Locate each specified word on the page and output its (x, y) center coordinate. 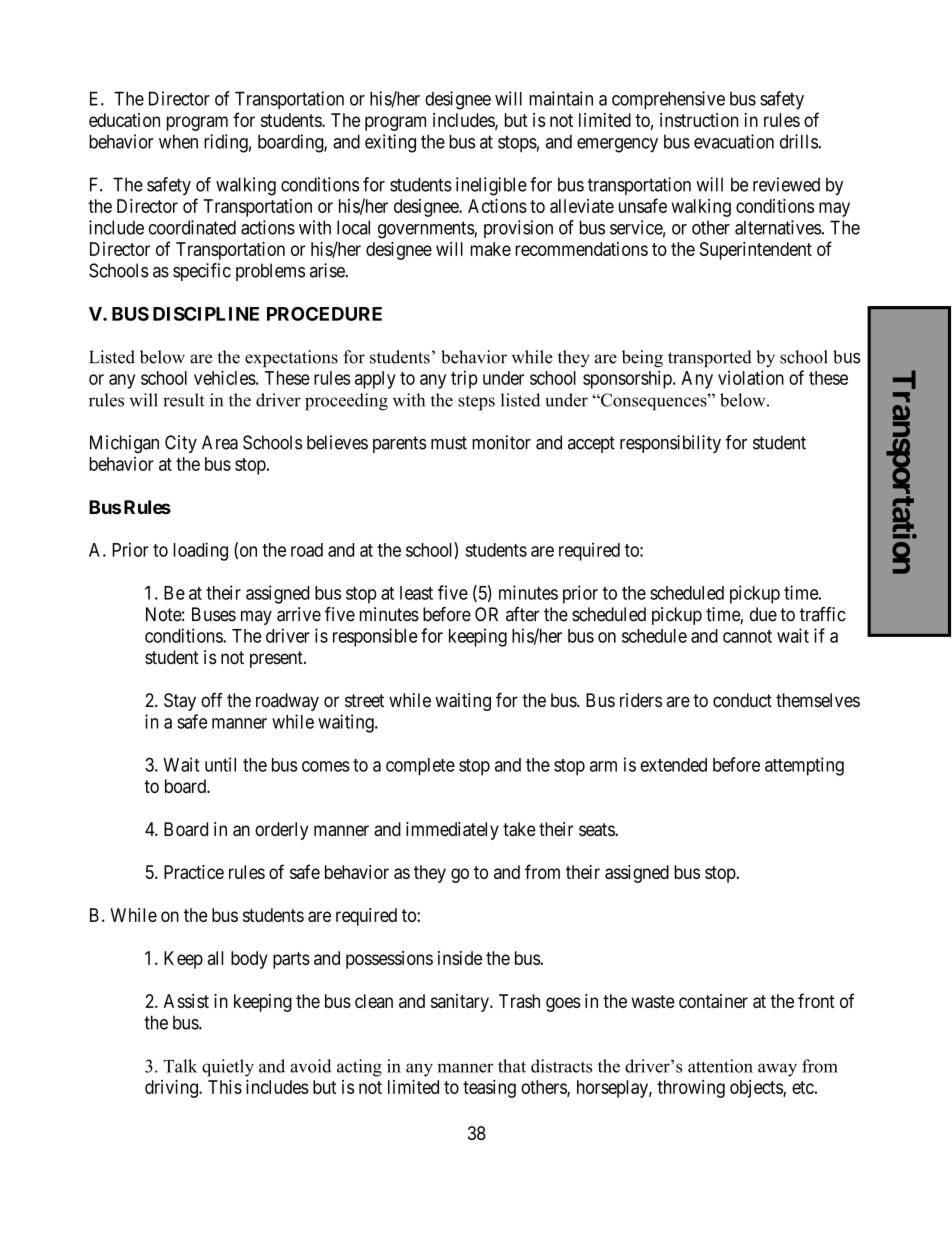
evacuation (734, 141)
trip (464, 379)
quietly (228, 1068)
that (512, 1066)
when (178, 141)
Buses (214, 614)
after (522, 614)
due (763, 614)
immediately (452, 831)
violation (751, 377)
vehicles (225, 377)
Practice (194, 872)
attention (720, 1066)
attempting (804, 766)
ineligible (491, 186)
